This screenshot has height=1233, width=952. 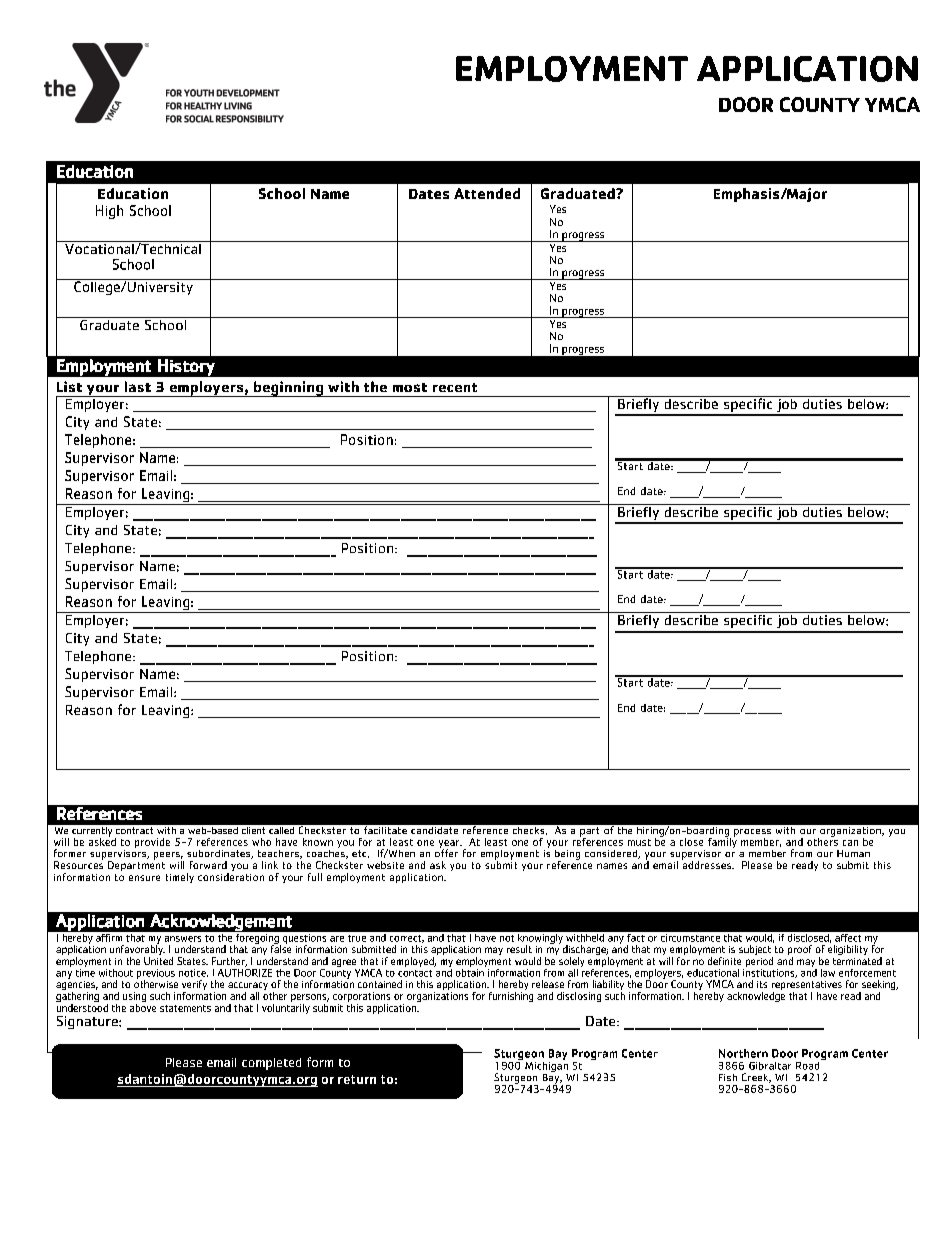 I want to click on High, so click(x=109, y=212).
